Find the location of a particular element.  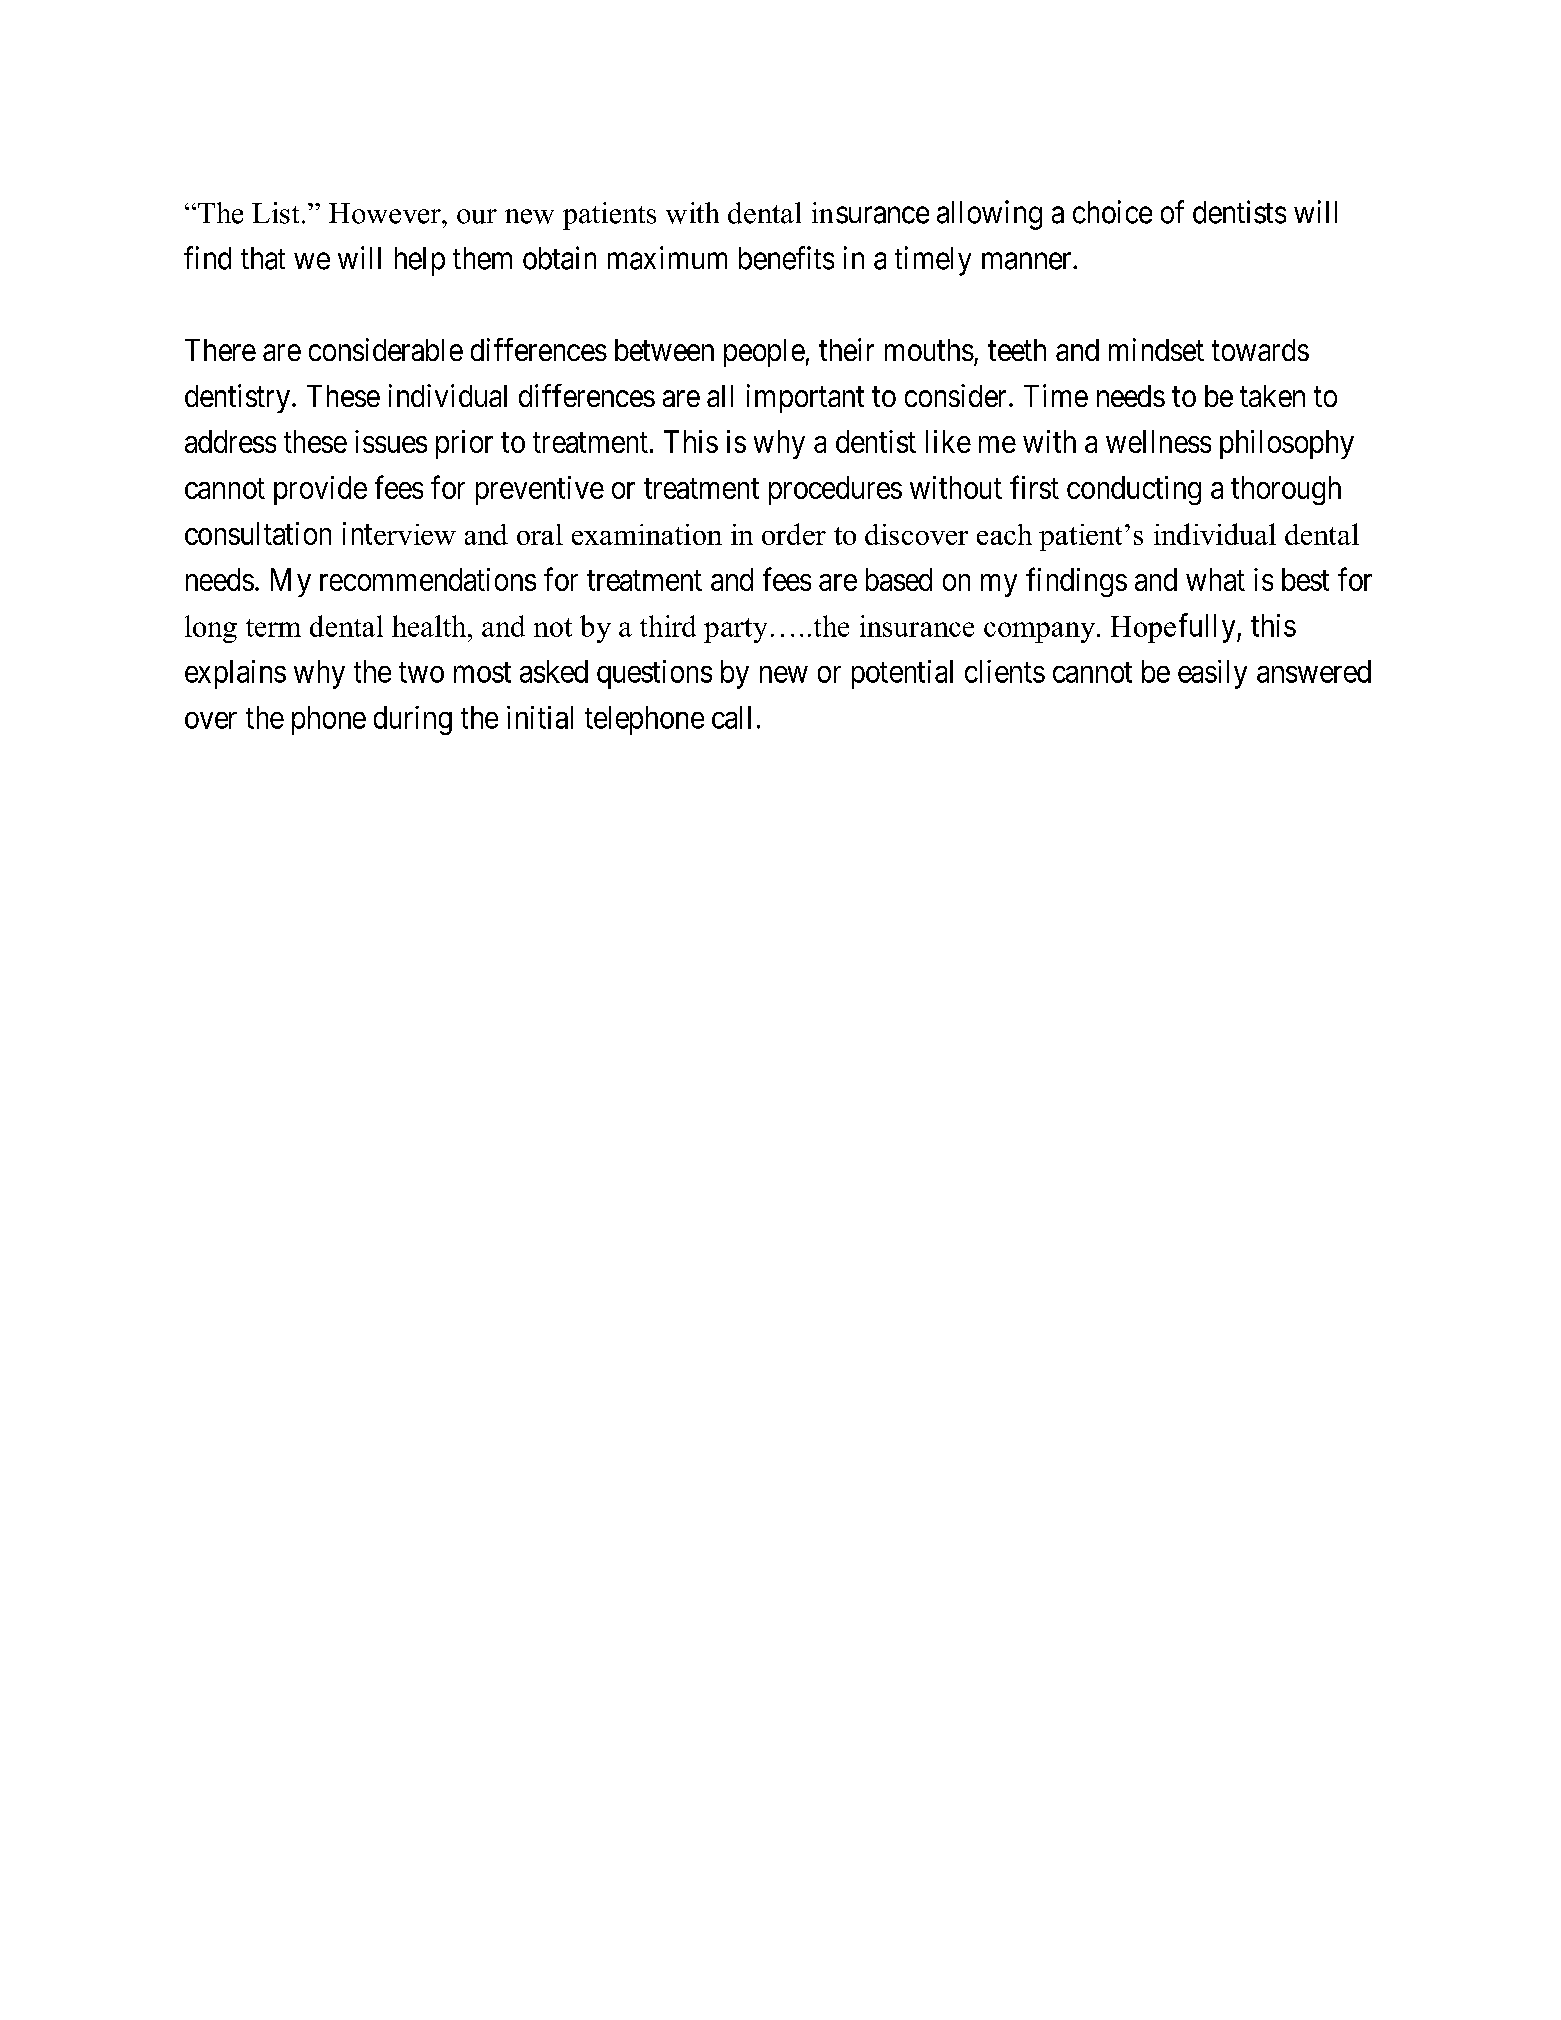

conducting is located at coordinates (1134, 490).
